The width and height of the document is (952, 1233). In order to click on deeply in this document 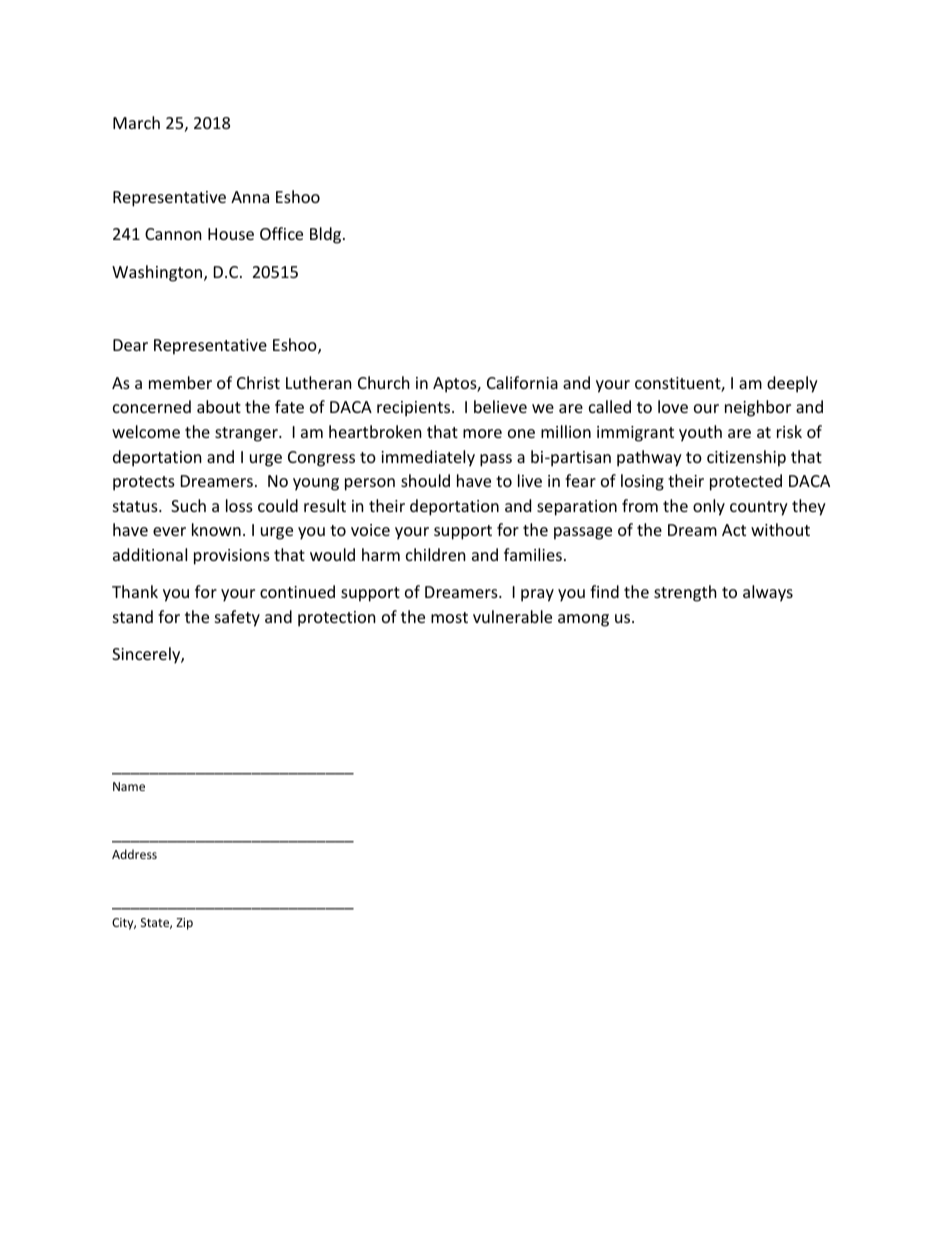, I will do `click(792, 384)`.
